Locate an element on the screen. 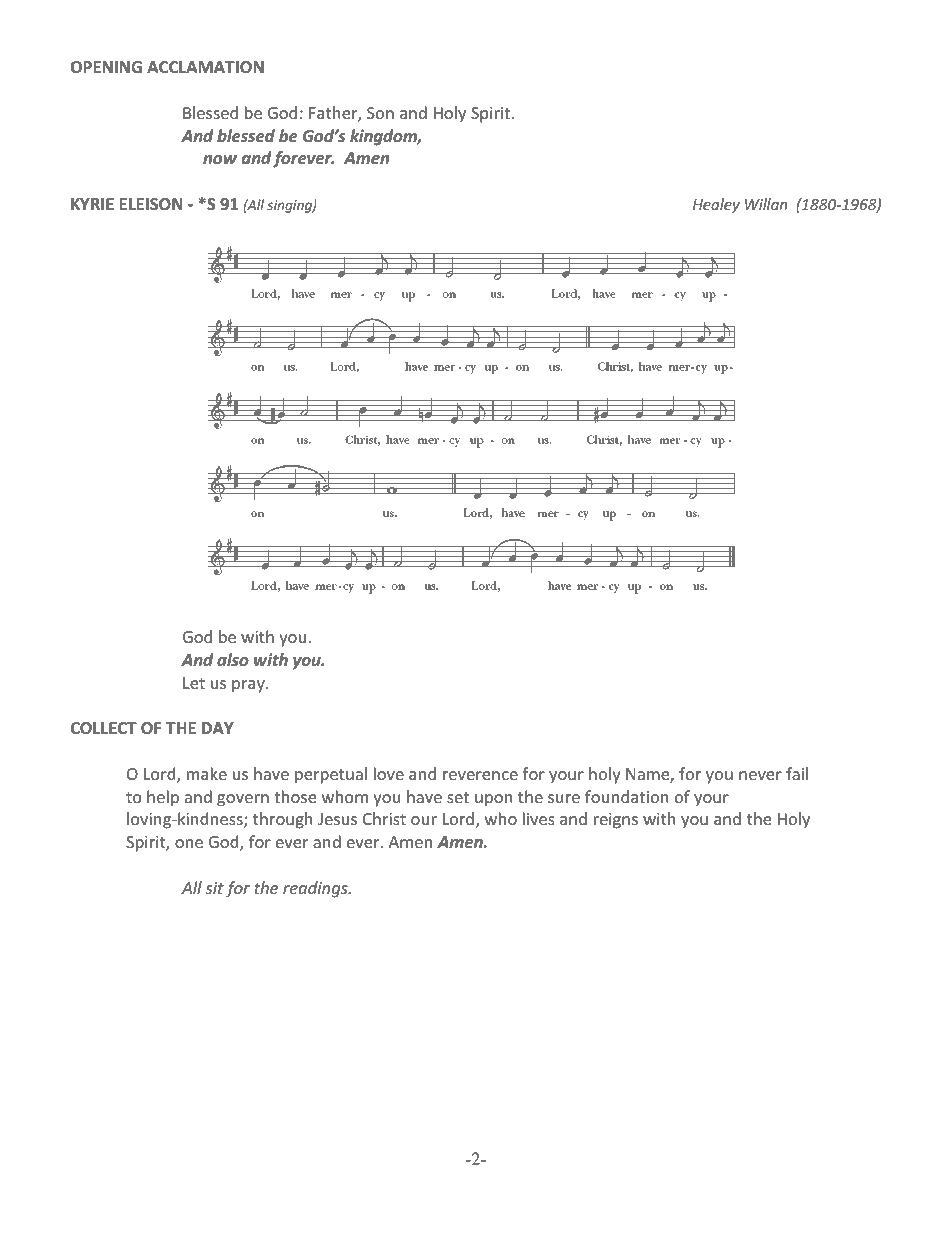 The height and width of the screenshot is (1233, 952). fail is located at coordinates (797, 773).
